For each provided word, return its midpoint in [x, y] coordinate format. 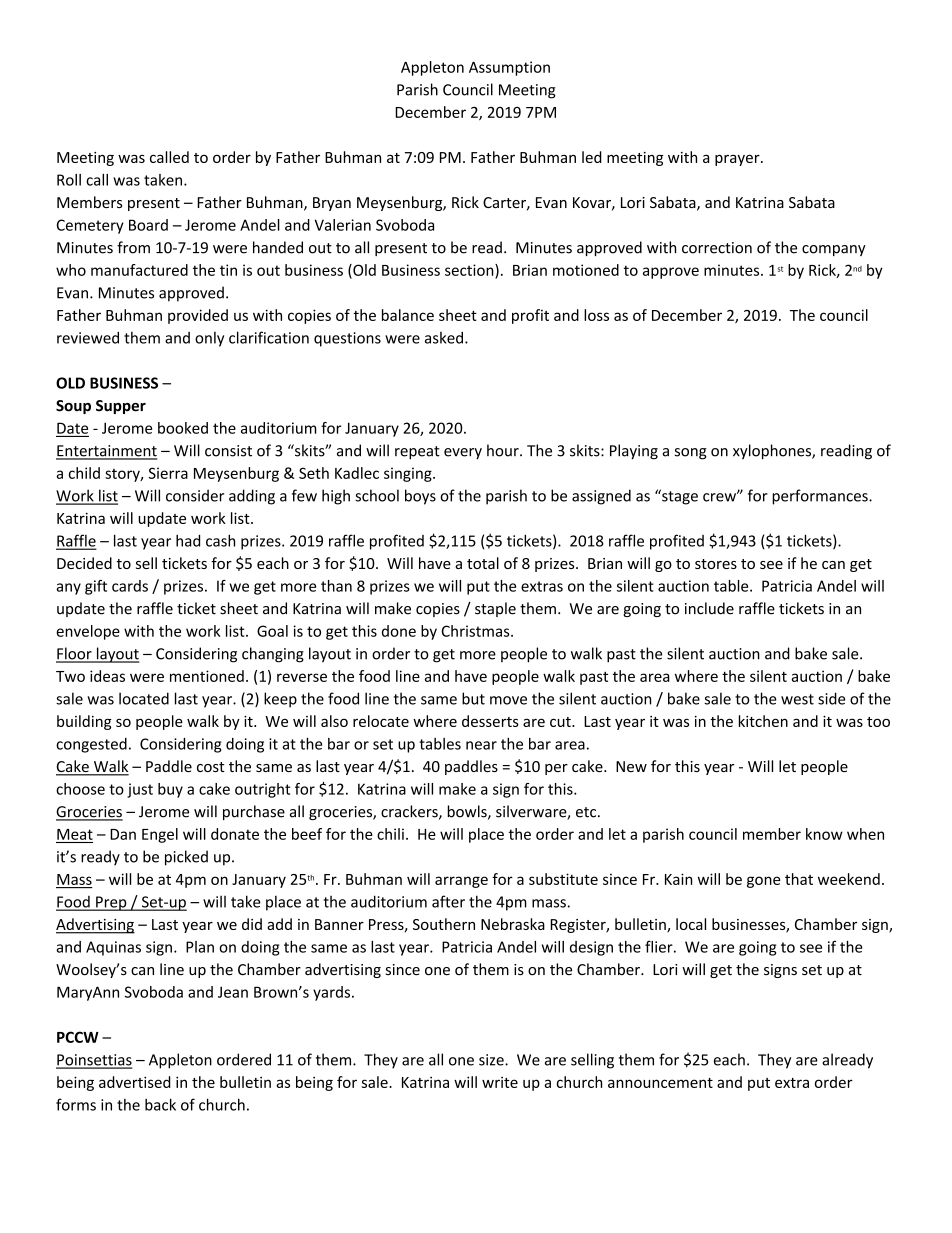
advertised [135, 1082]
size [492, 1060]
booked [183, 428]
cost [211, 767]
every [463, 453]
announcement [660, 1083]
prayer [738, 160]
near [481, 745]
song [691, 454]
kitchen [763, 721]
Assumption [509, 68]
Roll [69, 180]
